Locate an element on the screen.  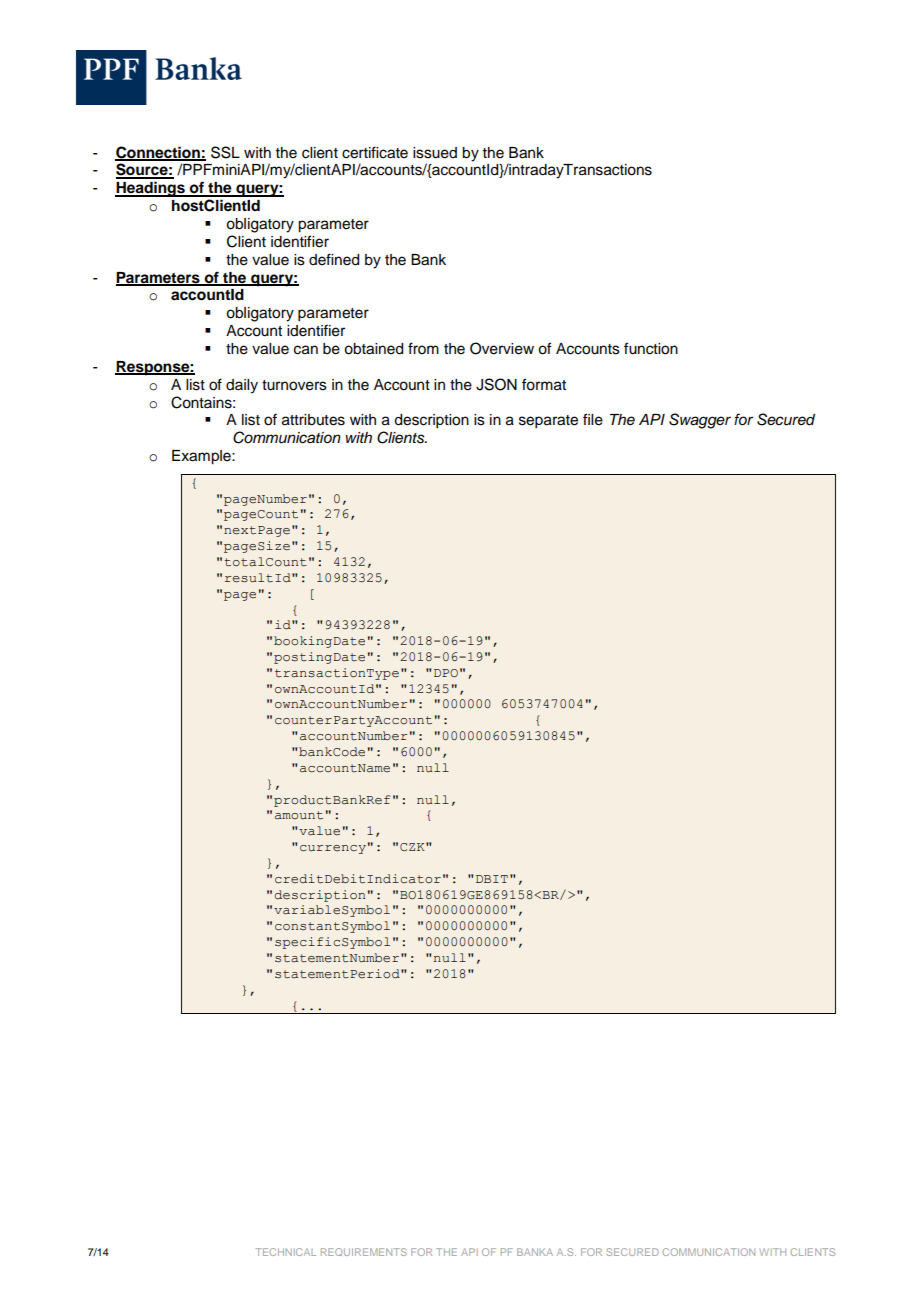
function is located at coordinates (651, 348).
